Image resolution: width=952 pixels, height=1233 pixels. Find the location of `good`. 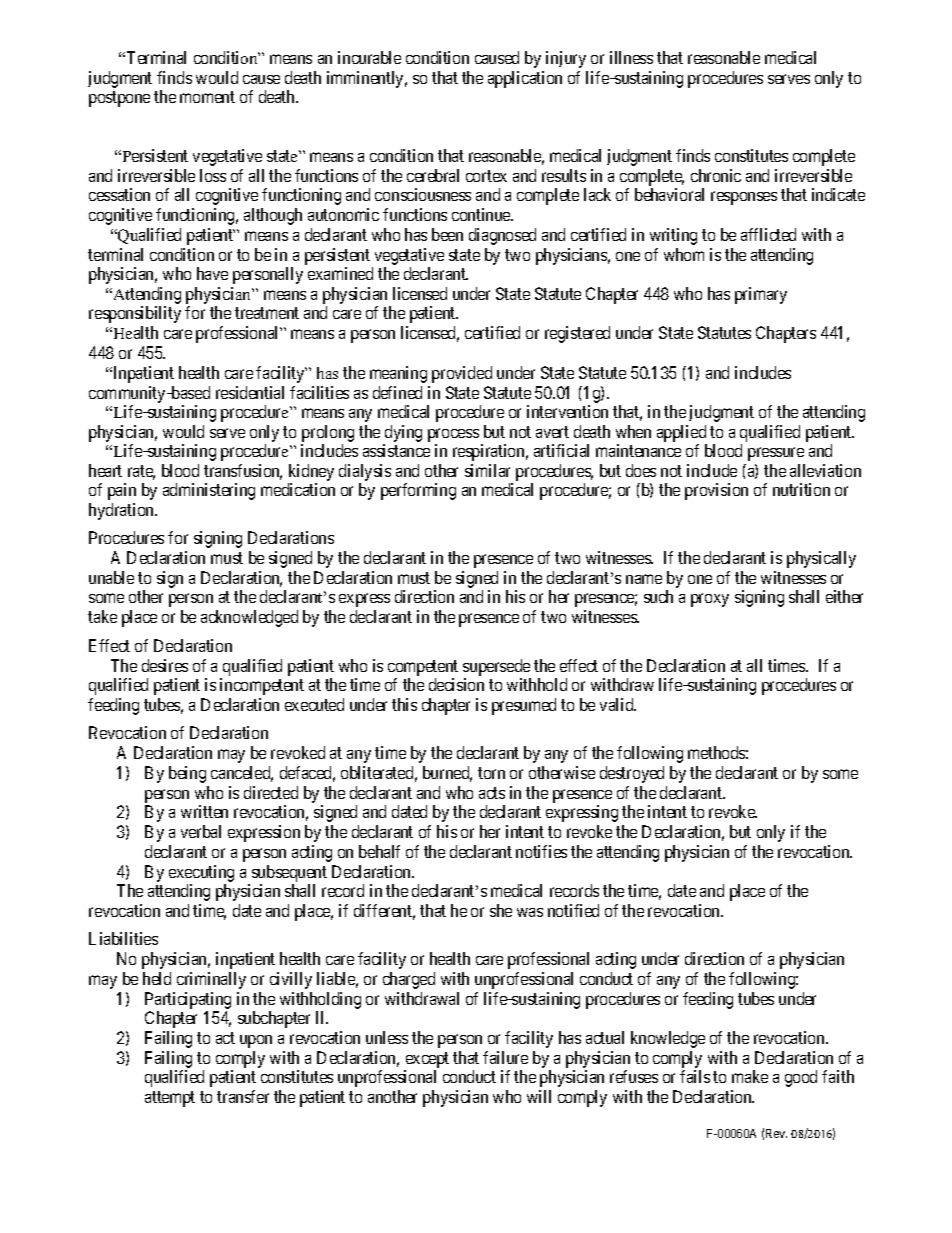

good is located at coordinates (801, 1078).
